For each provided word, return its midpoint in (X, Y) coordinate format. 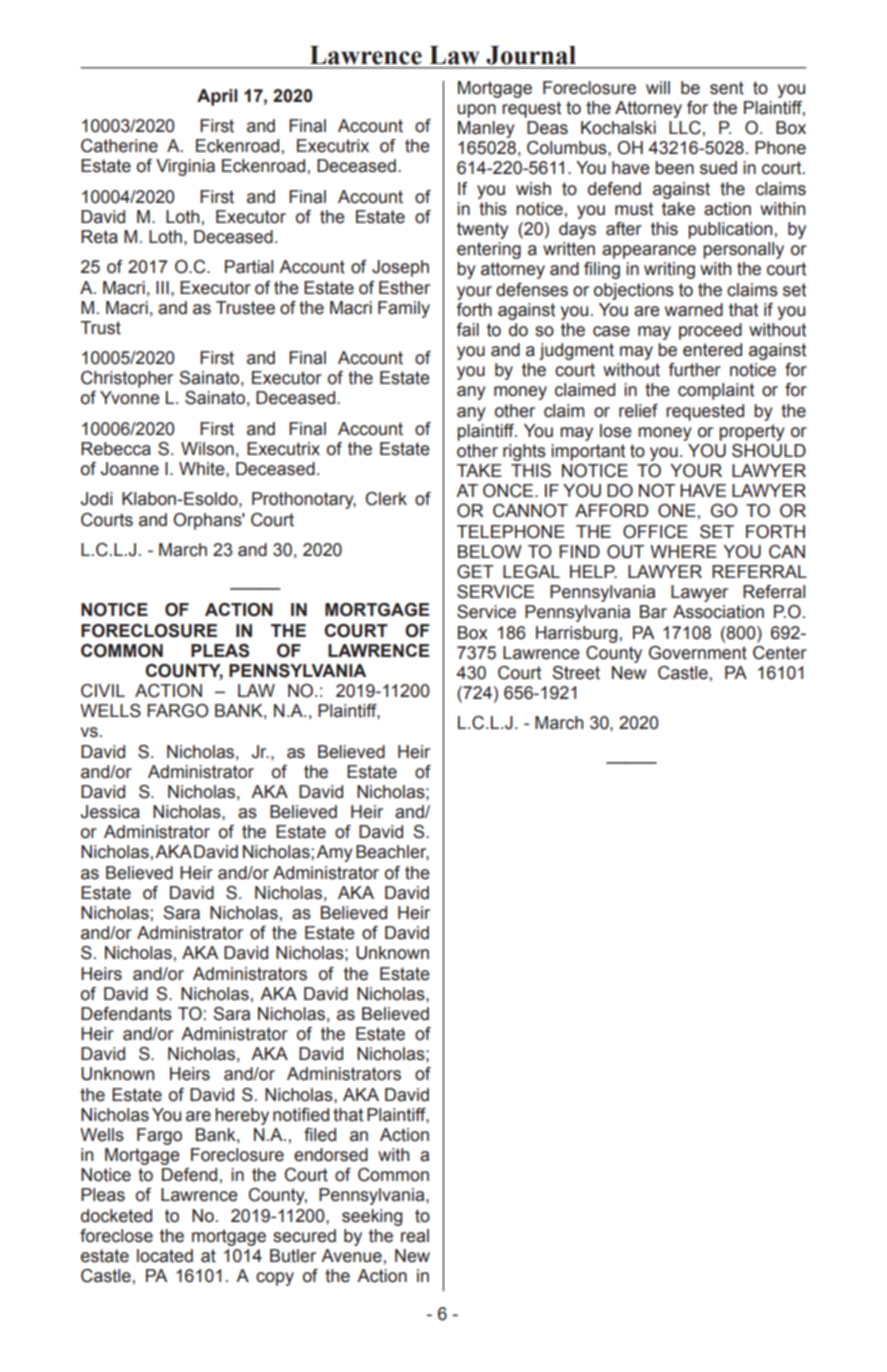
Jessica (110, 812)
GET (475, 572)
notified (301, 1115)
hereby (242, 1116)
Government (698, 653)
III (162, 287)
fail (467, 330)
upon (476, 111)
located (165, 1256)
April (217, 97)
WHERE (683, 551)
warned (694, 310)
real (415, 1236)
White (203, 469)
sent (727, 88)
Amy (334, 853)
